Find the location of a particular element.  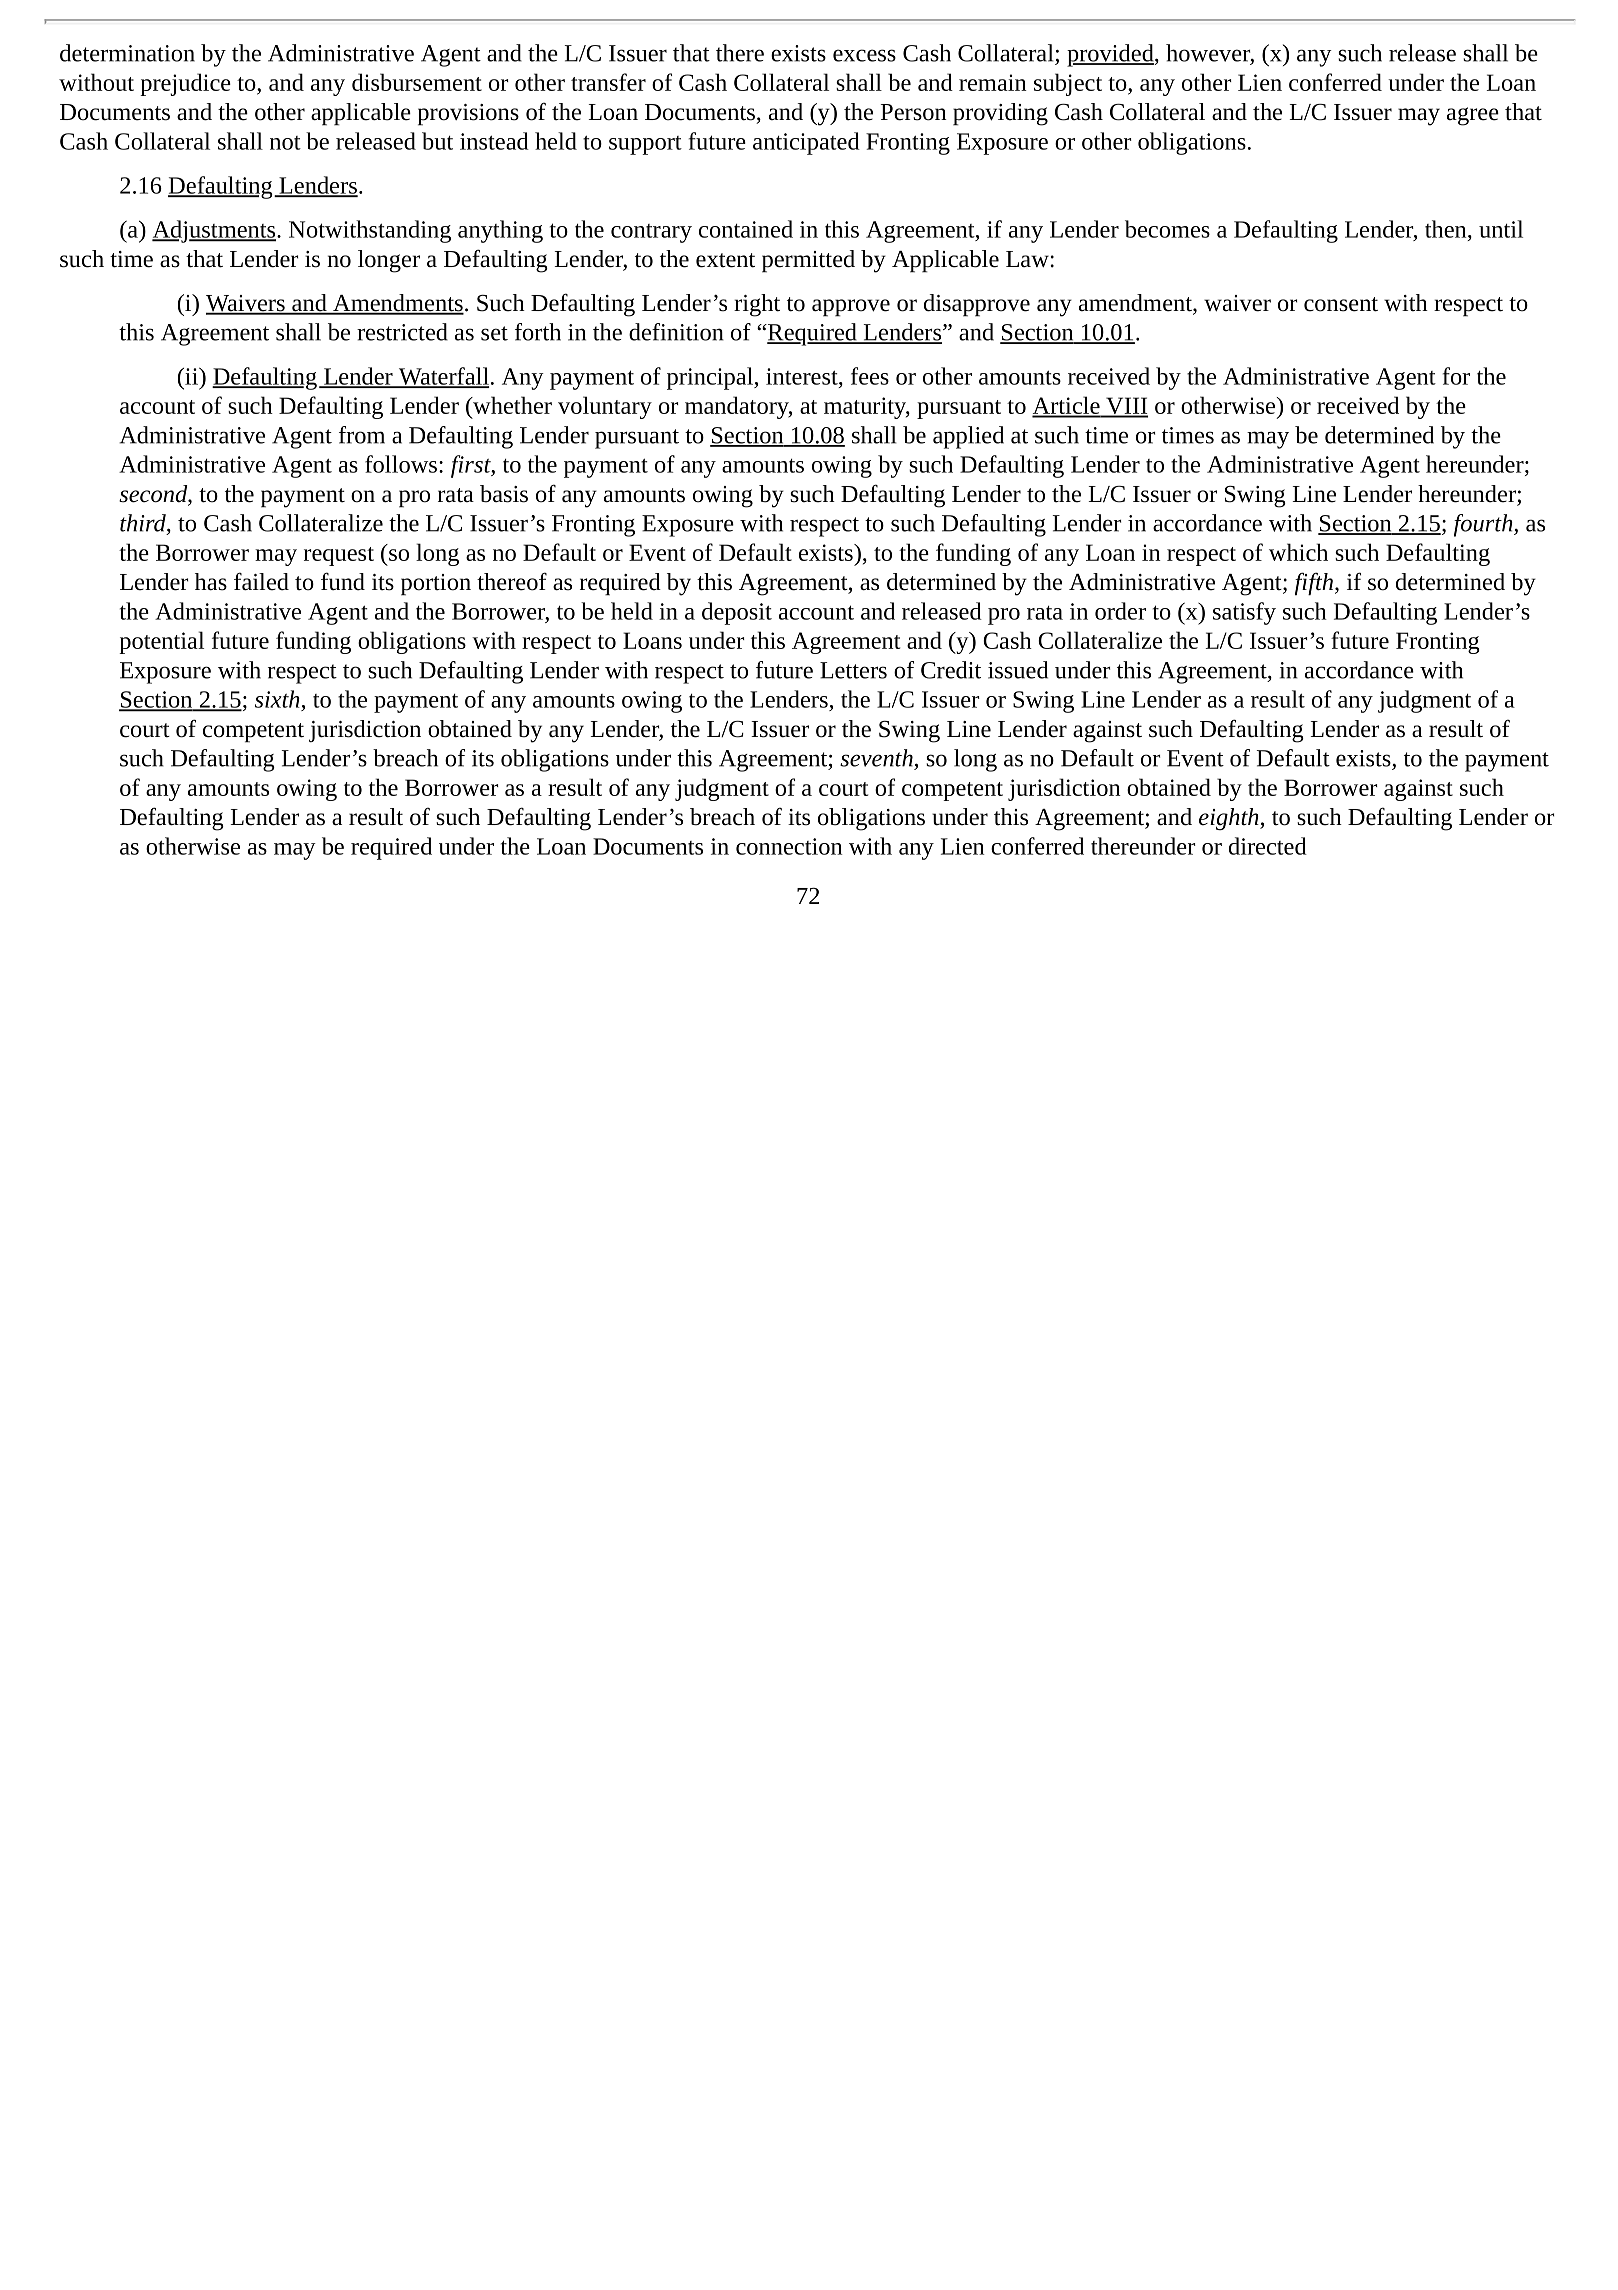

applied is located at coordinates (968, 437).
